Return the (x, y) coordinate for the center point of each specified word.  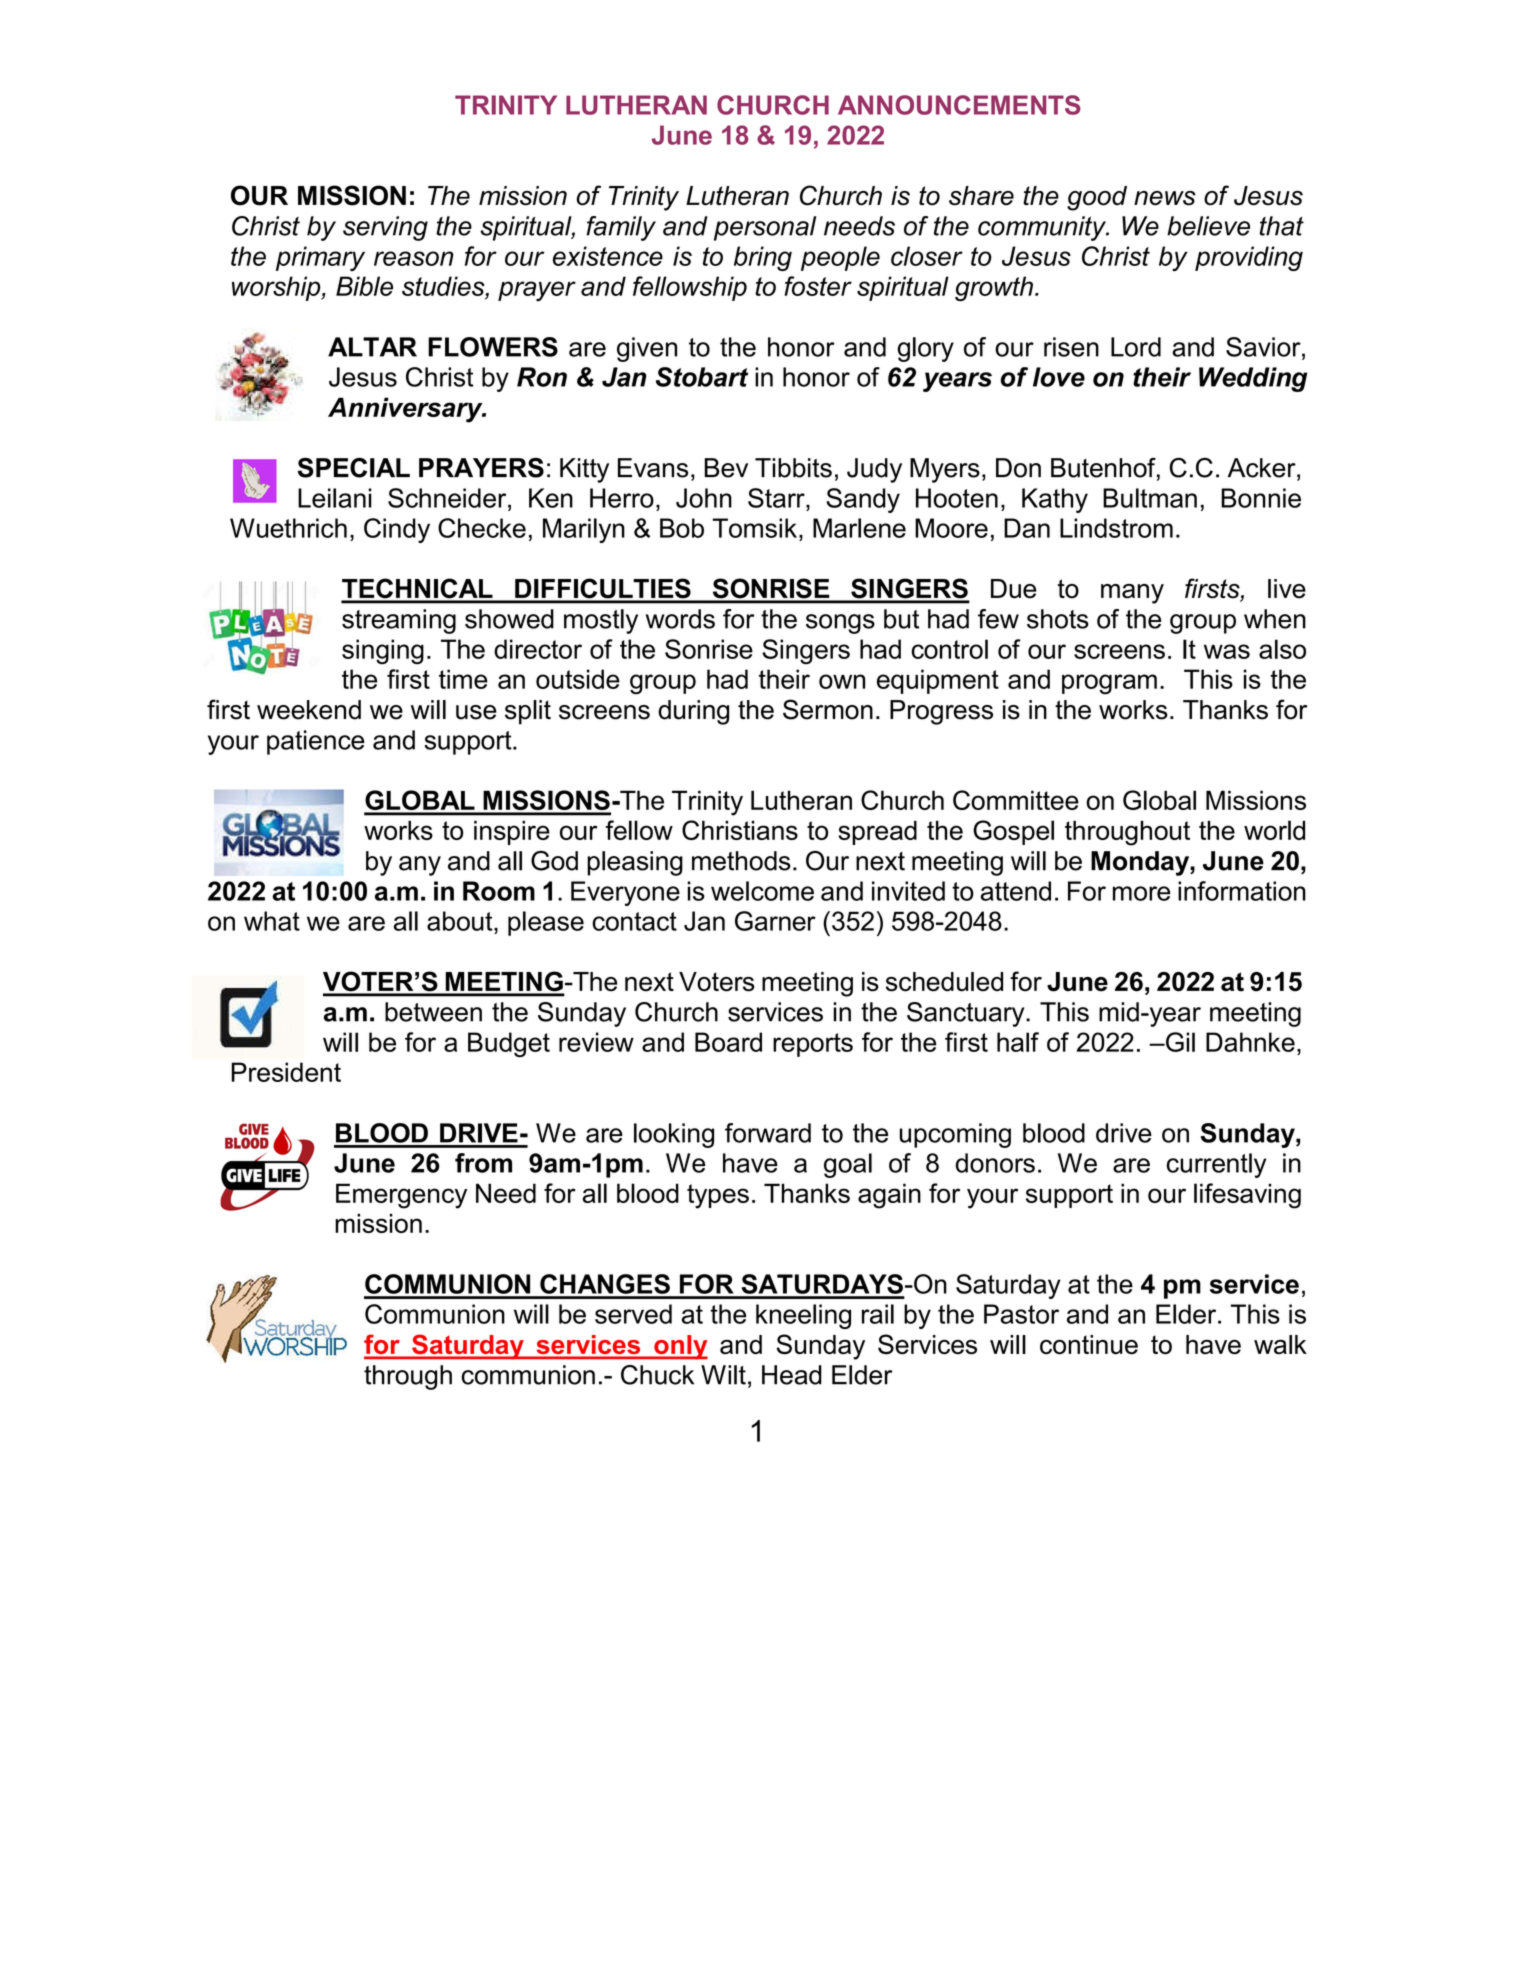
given (647, 349)
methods (741, 861)
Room (499, 891)
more (1141, 893)
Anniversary (406, 410)
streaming (399, 621)
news (1165, 198)
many (1132, 594)
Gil (1179, 1042)
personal (765, 228)
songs (840, 624)
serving (385, 228)
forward (768, 1133)
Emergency (401, 1196)
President (286, 1072)
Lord (1136, 347)
